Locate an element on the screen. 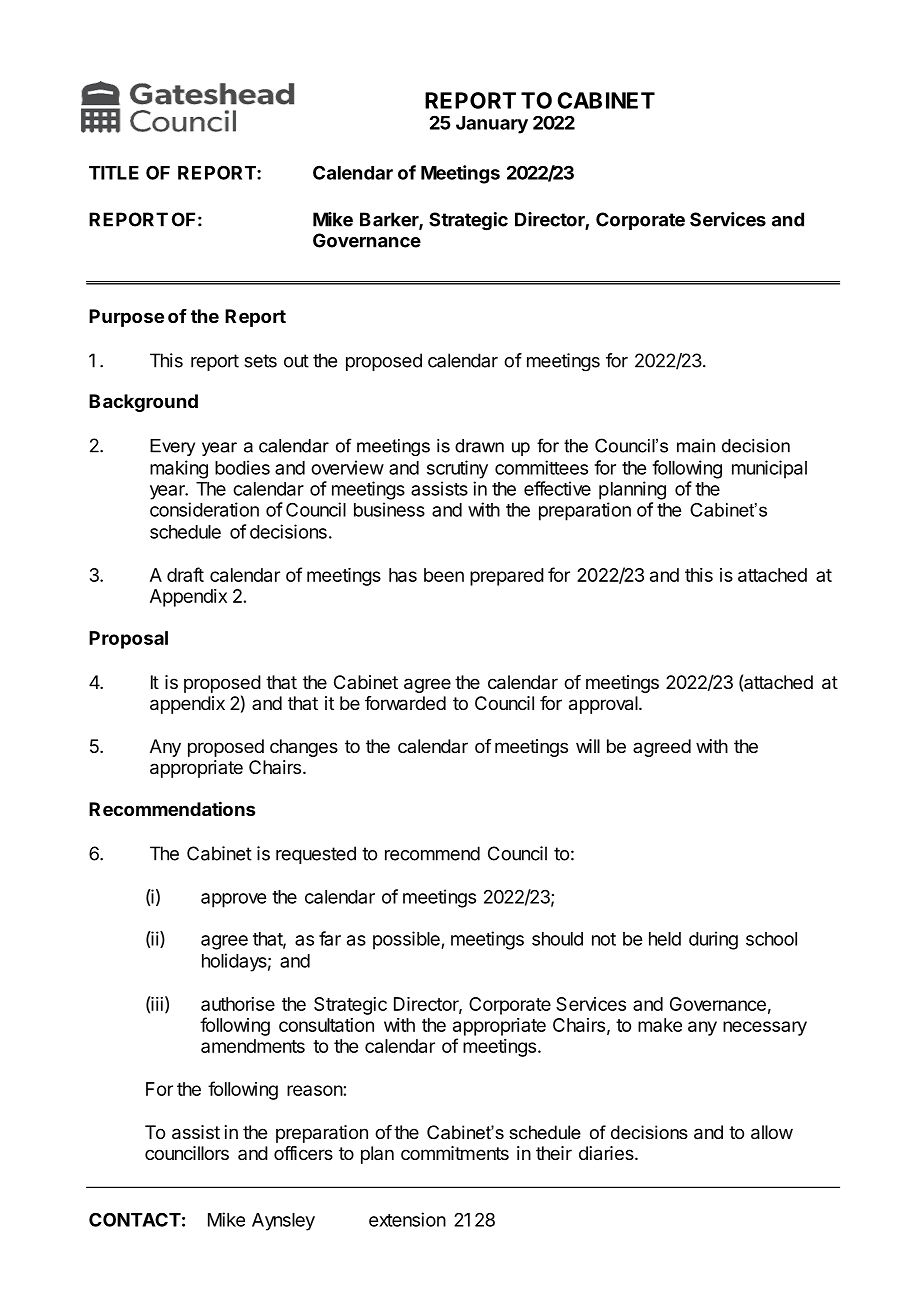 The height and width of the screenshot is (1308, 924). TITLE is located at coordinates (114, 173).
